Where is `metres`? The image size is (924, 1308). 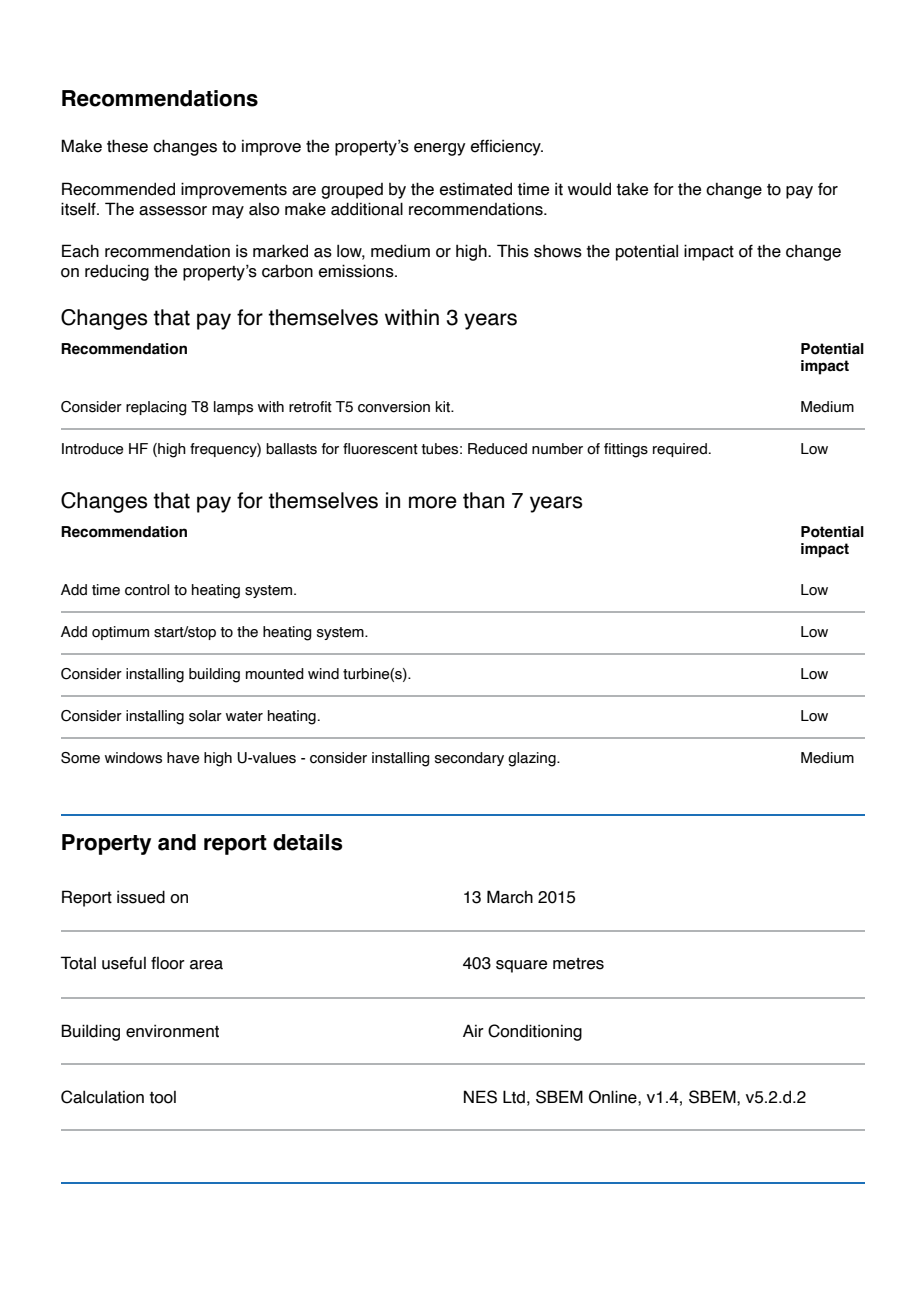
metres is located at coordinates (578, 964).
